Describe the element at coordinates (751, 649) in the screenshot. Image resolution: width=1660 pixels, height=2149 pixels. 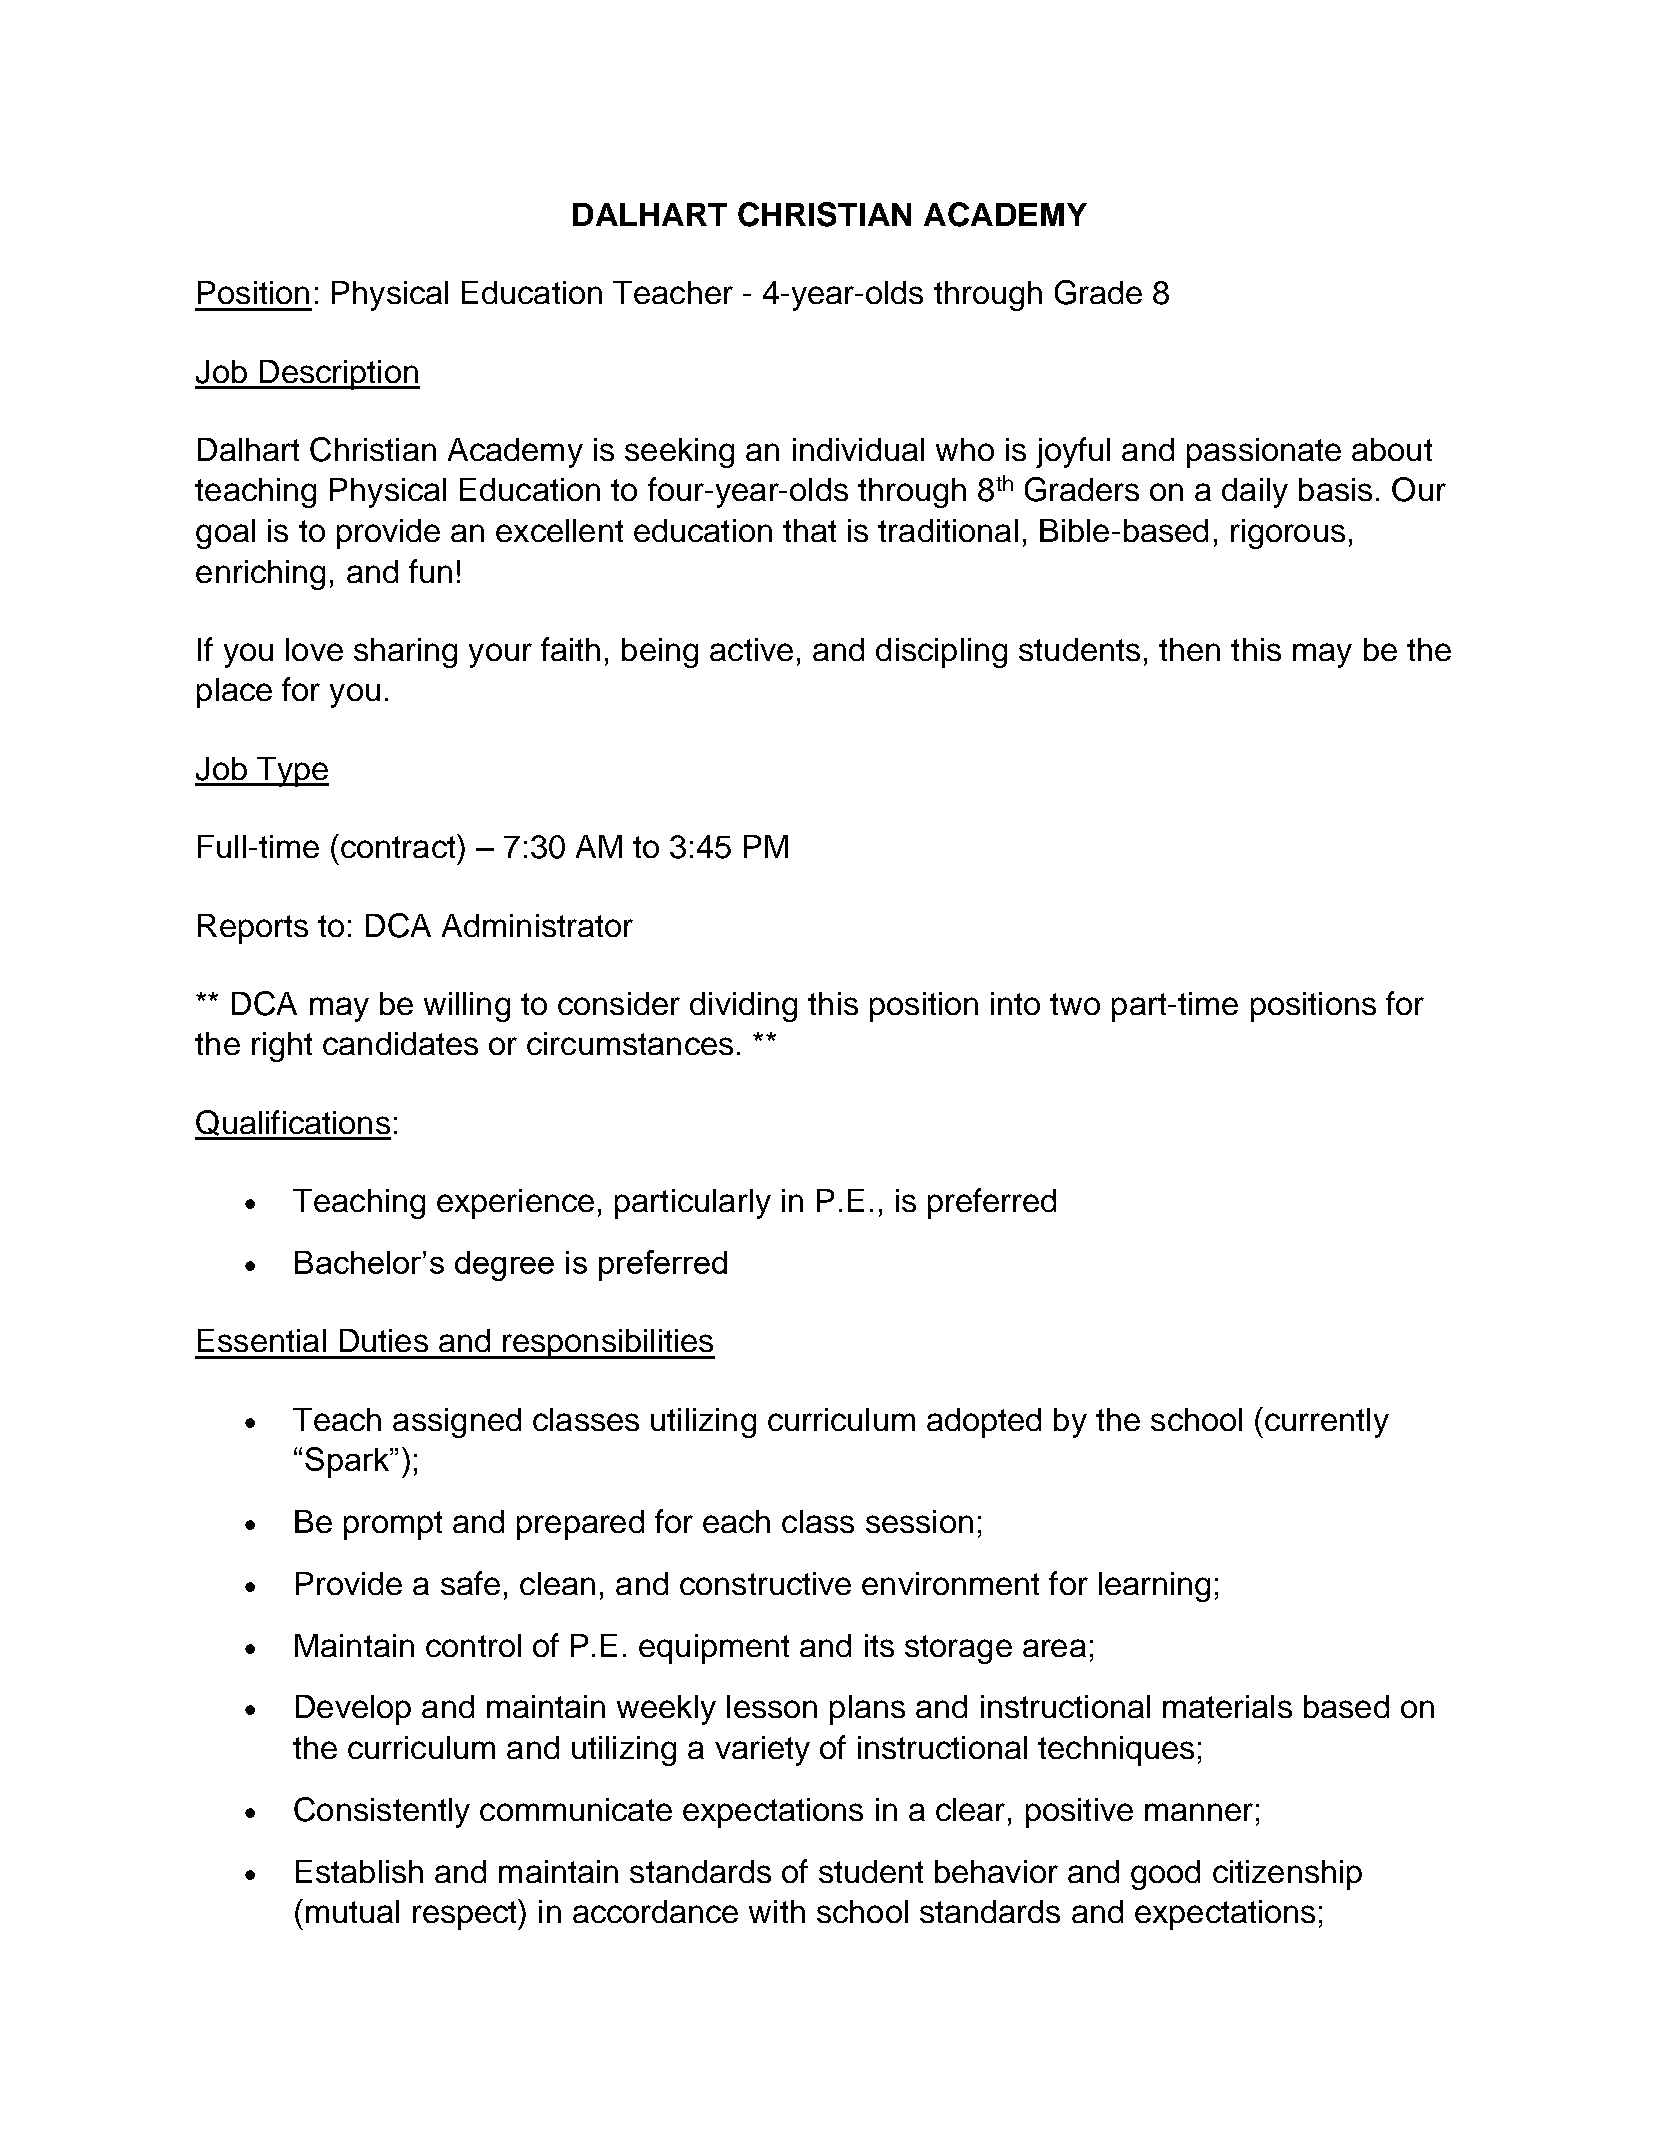
I see `active` at that location.
